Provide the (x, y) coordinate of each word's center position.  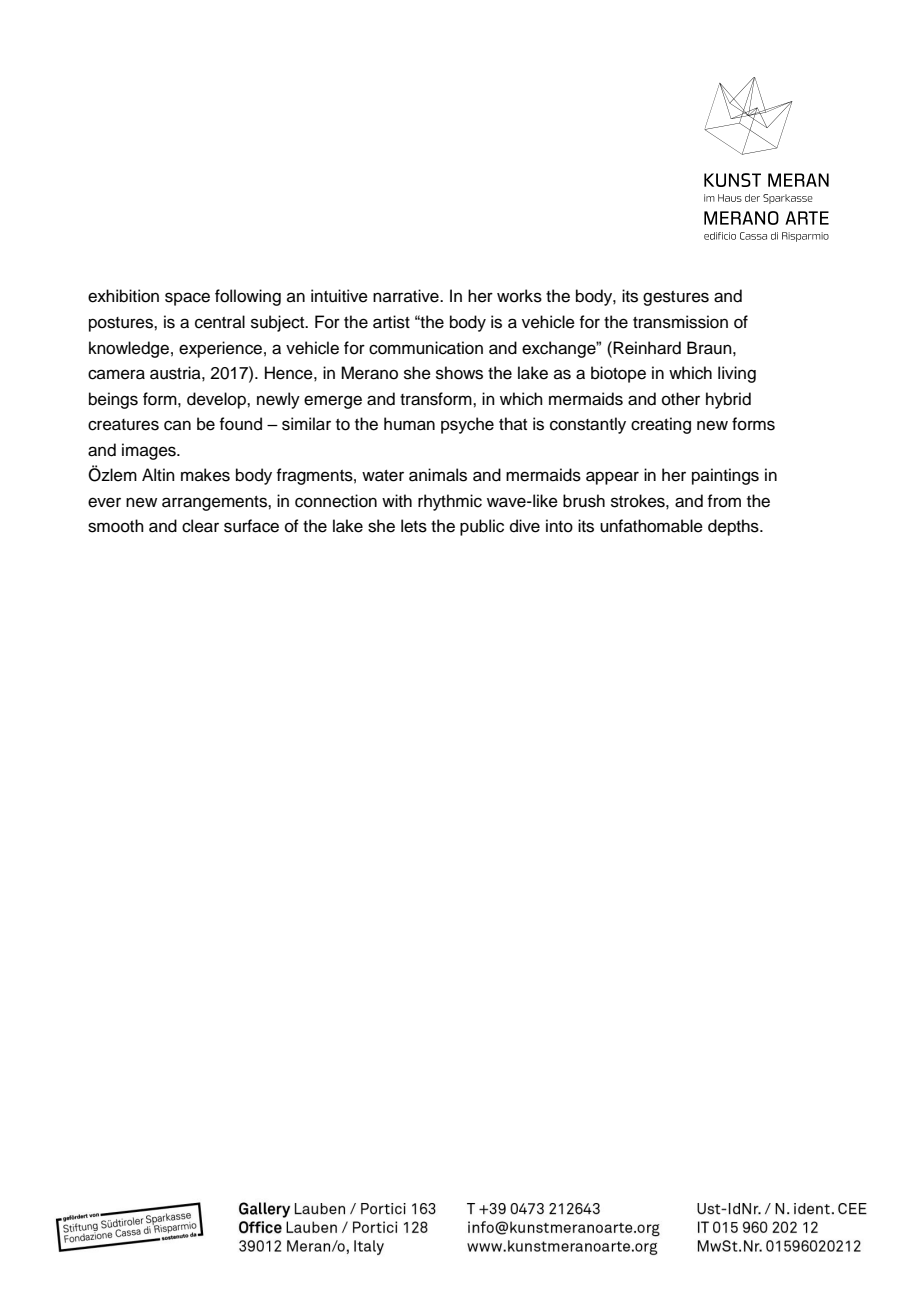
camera (116, 374)
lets (414, 526)
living (737, 374)
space (187, 299)
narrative (407, 296)
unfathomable (651, 526)
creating (661, 425)
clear (200, 526)
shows (459, 373)
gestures (676, 298)
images (150, 451)
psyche (467, 425)
